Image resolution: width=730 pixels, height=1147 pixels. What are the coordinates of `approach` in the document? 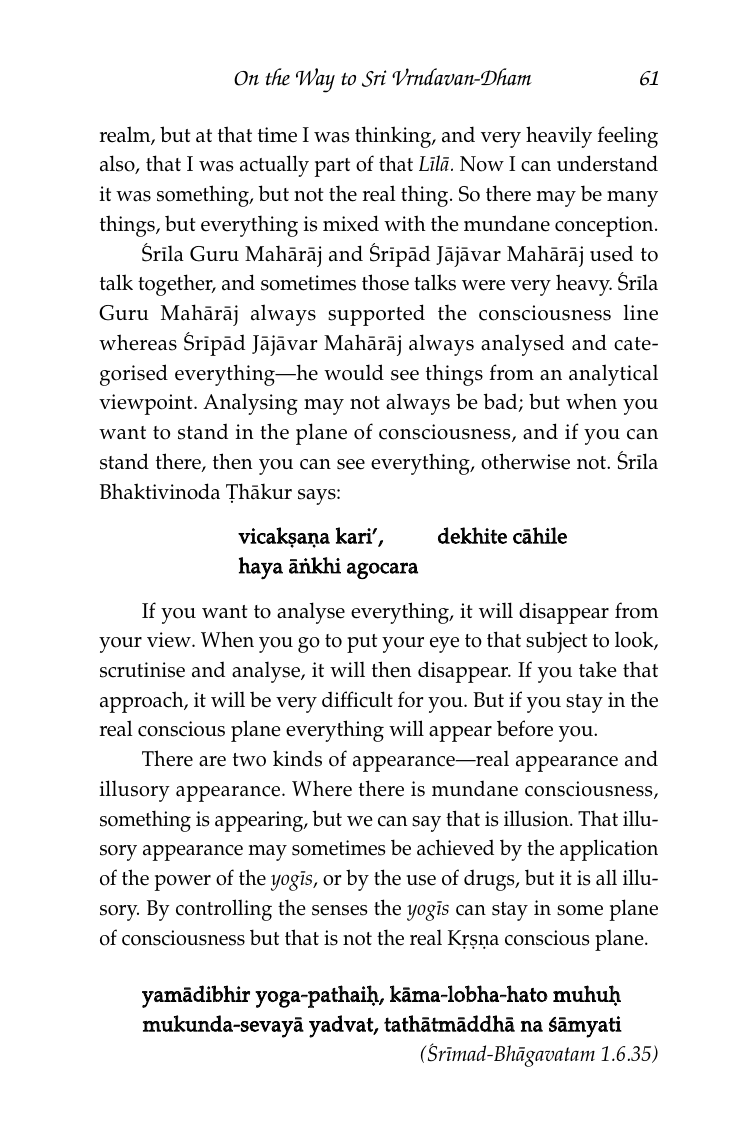 It's located at (143, 702).
